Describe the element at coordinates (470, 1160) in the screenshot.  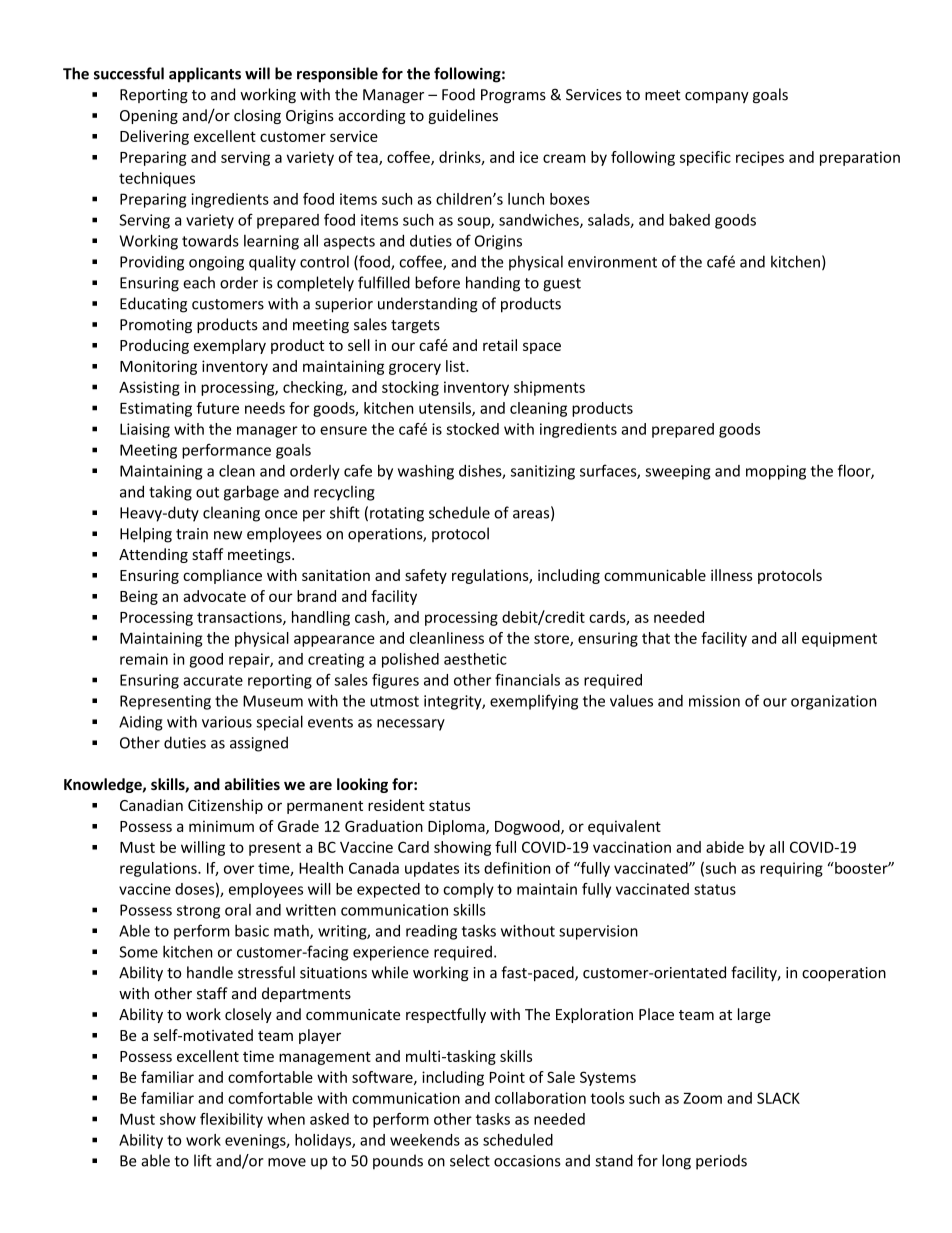
I see `select` at that location.
